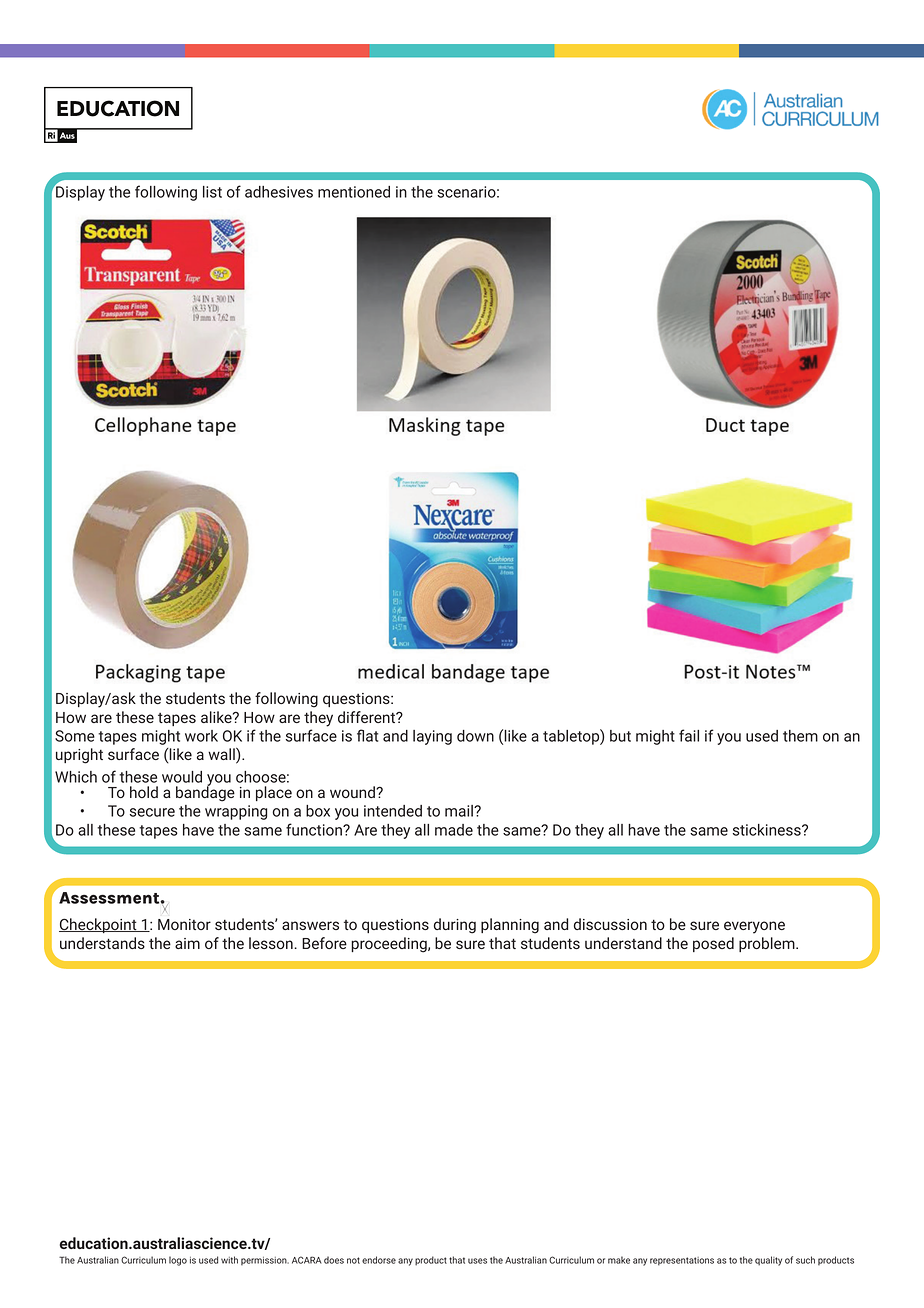 The height and width of the screenshot is (1308, 924). Describe the element at coordinates (201, 736) in the screenshot. I see `work` at that location.
